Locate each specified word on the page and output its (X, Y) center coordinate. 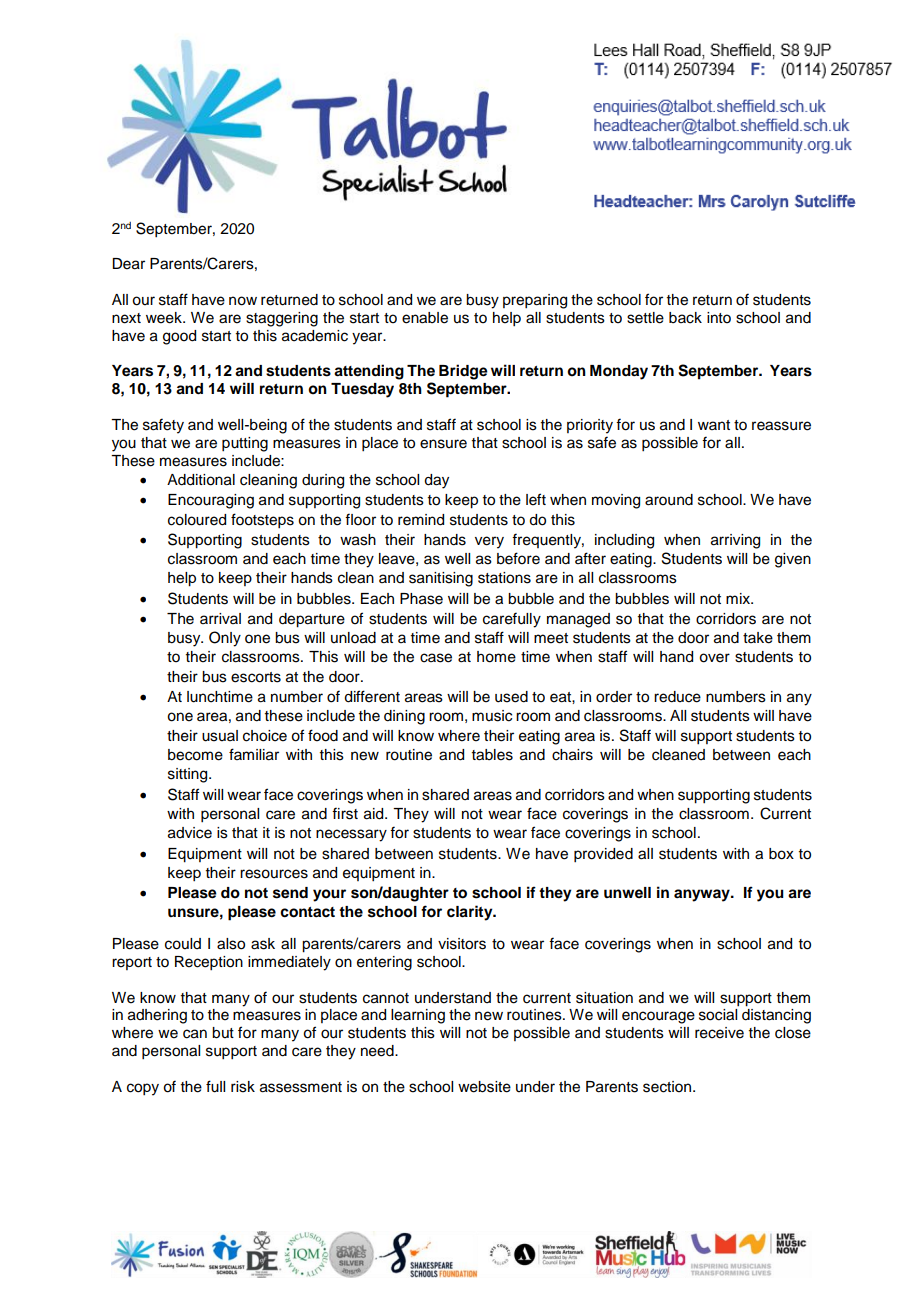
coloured (197, 520)
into (719, 318)
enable (425, 318)
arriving (735, 541)
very (489, 542)
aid (375, 814)
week (165, 318)
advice (190, 833)
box (781, 854)
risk (243, 1087)
